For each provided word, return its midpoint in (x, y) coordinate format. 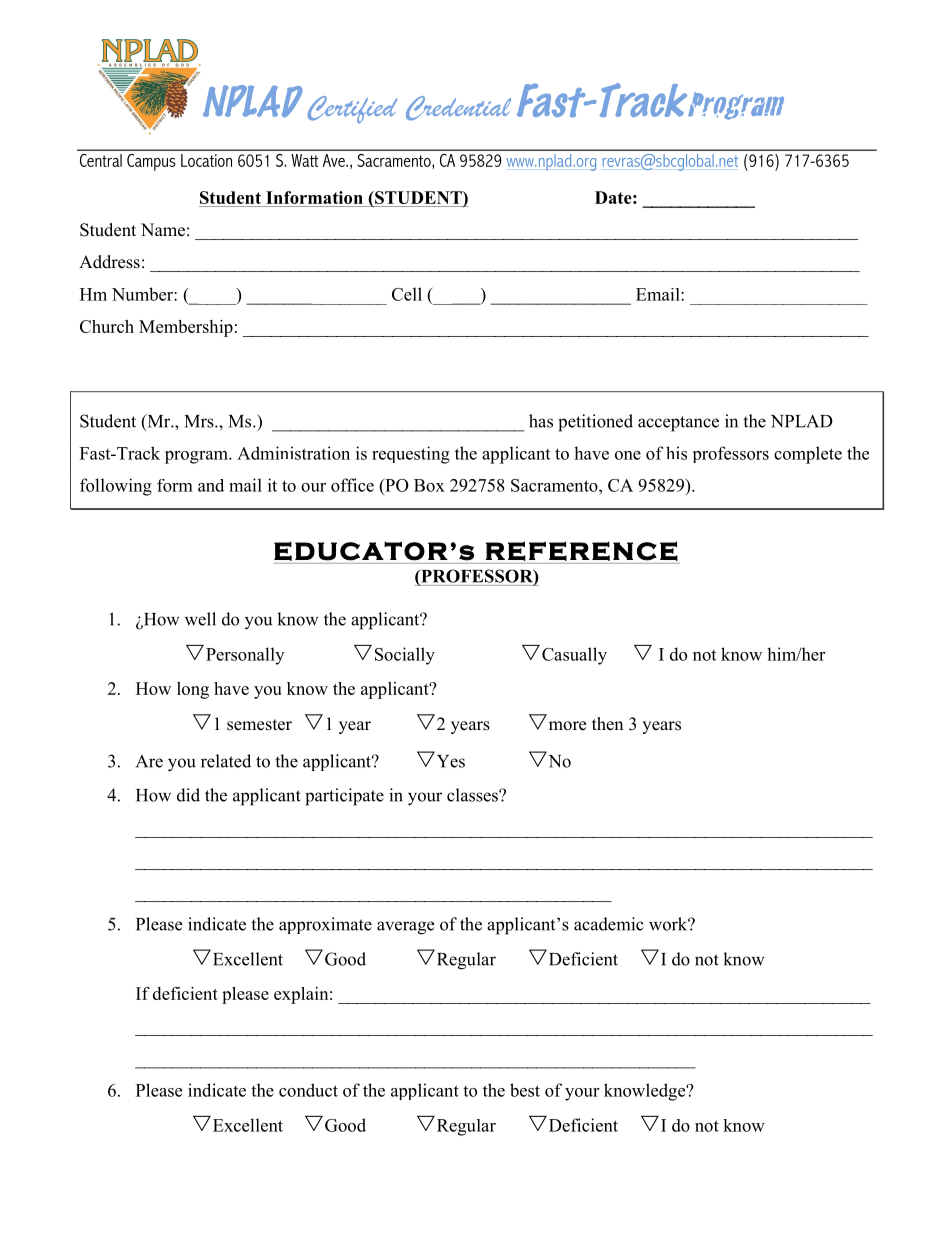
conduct (308, 1090)
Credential (458, 108)
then (607, 724)
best (525, 1090)
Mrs (200, 421)
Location (206, 160)
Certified (352, 110)
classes (473, 795)
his (676, 453)
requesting (411, 455)
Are (149, 761)
